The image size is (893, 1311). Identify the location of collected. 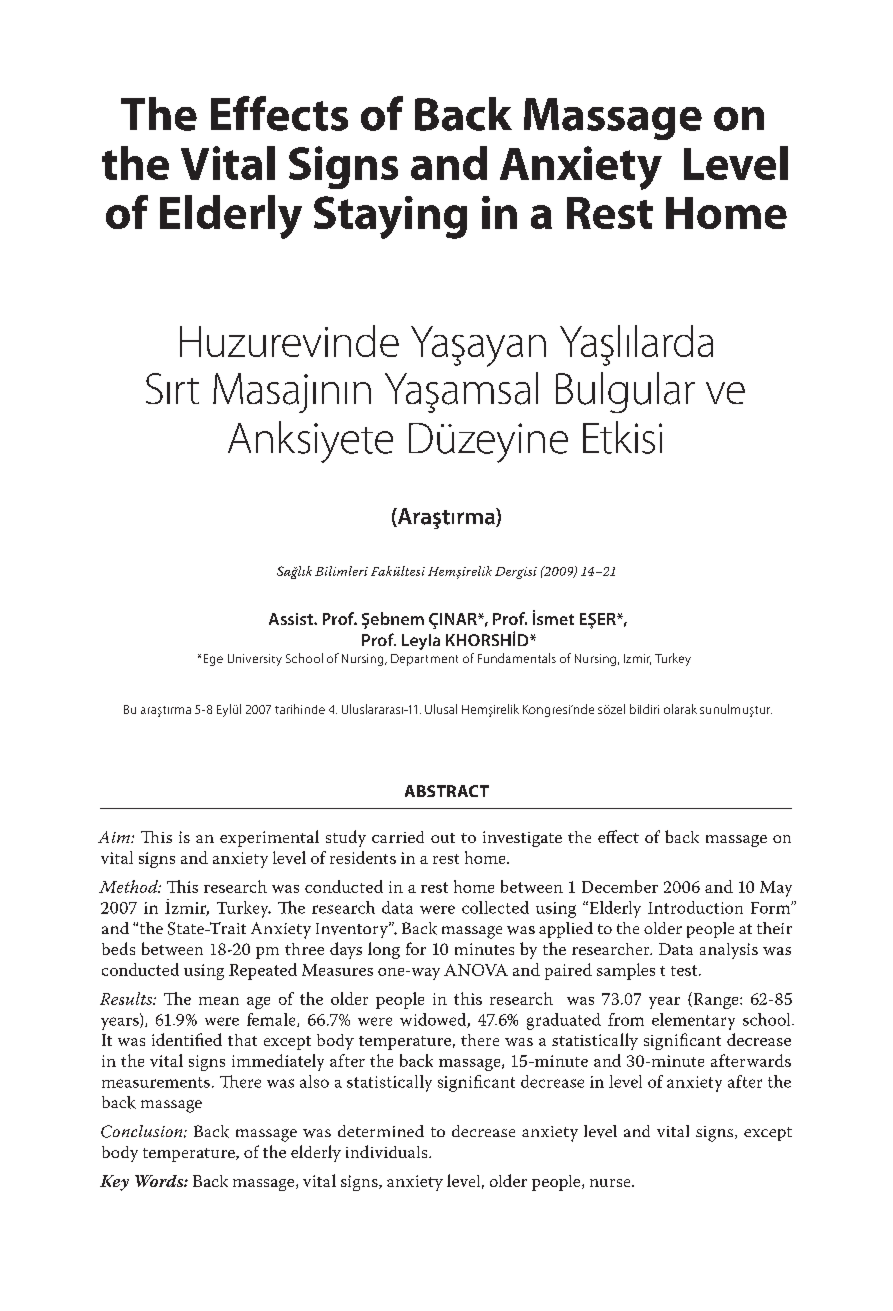
(495, 907).
